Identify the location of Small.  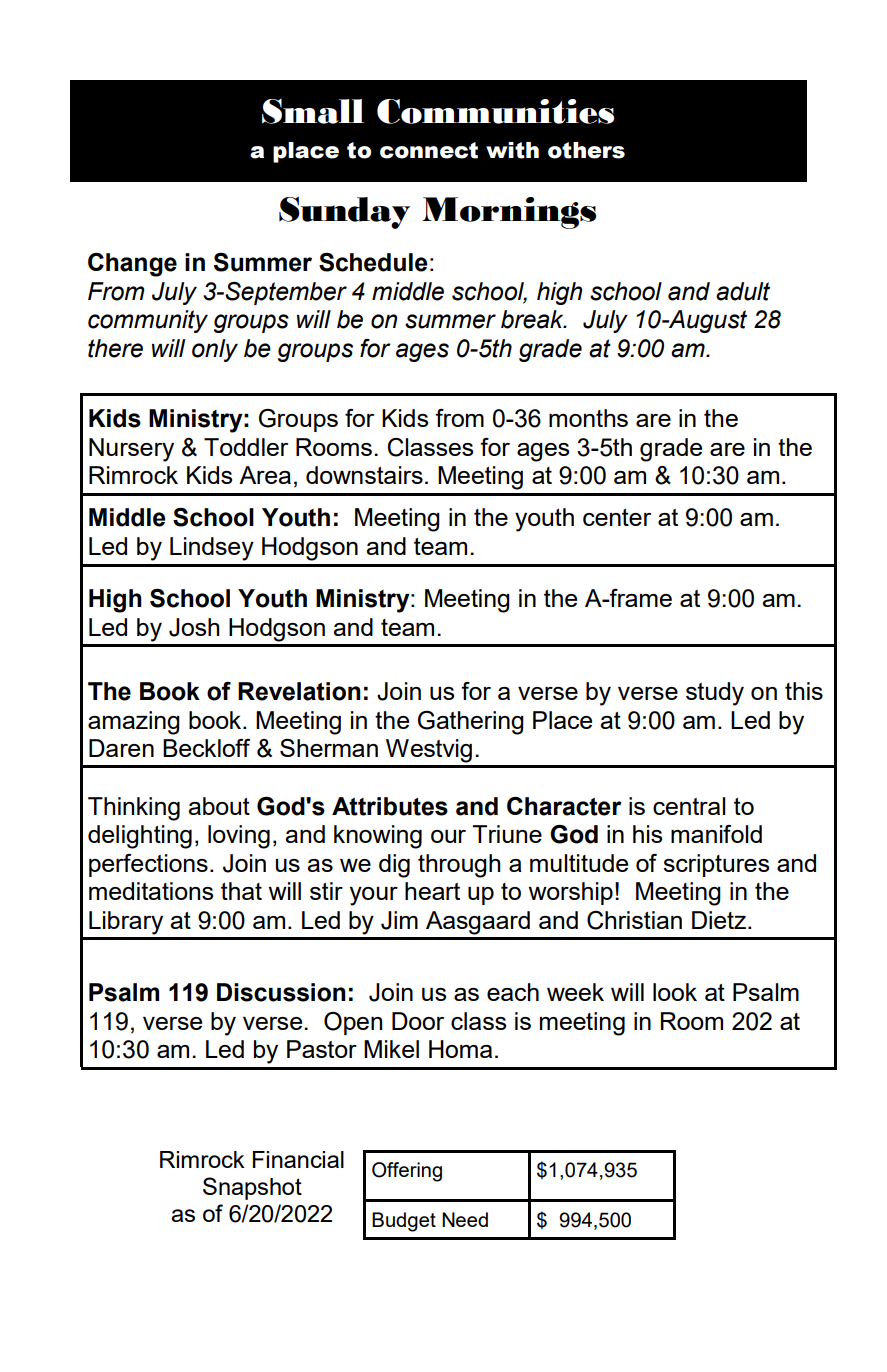
(313, 111).
